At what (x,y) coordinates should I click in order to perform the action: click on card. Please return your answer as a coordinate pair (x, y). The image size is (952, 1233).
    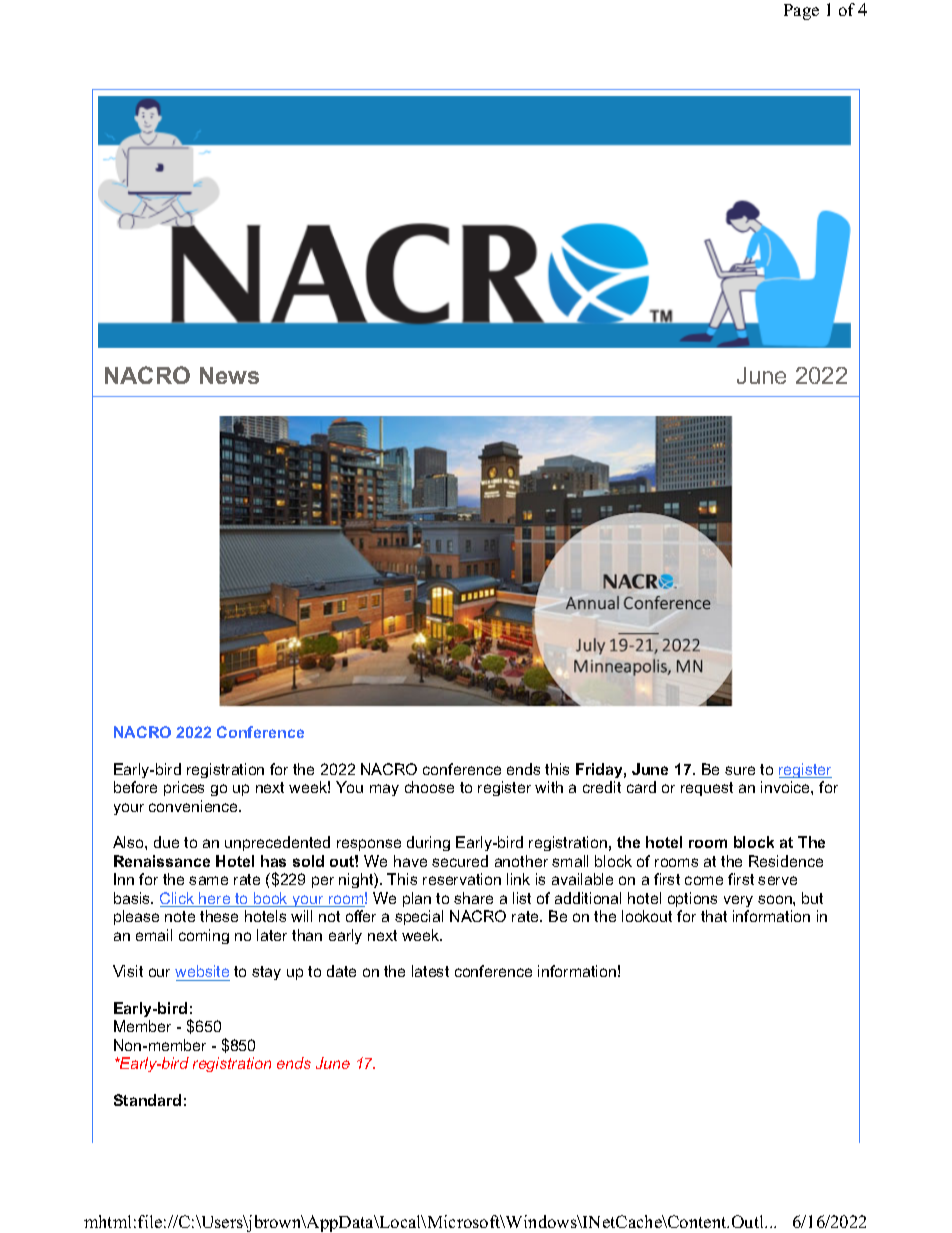
    Looking at the image, I should click on (641, 787).
